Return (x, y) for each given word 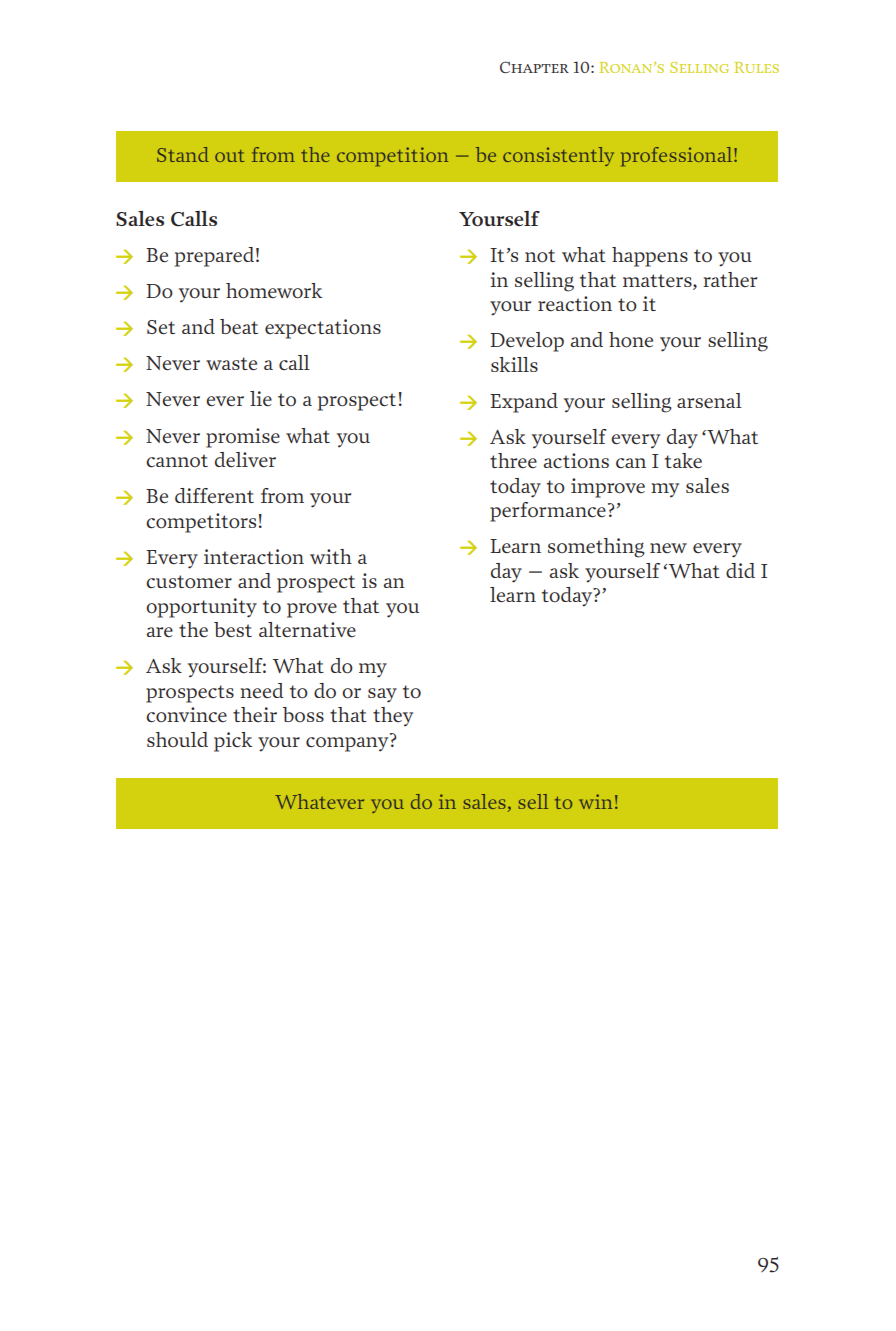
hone (631, 340)
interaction (254, 557)
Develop (527, 342)
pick (233, 742)
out (230, 156)
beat (239, 326)
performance (548, 512)
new (668, 548)
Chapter (534, 67)
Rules (756, 67)
